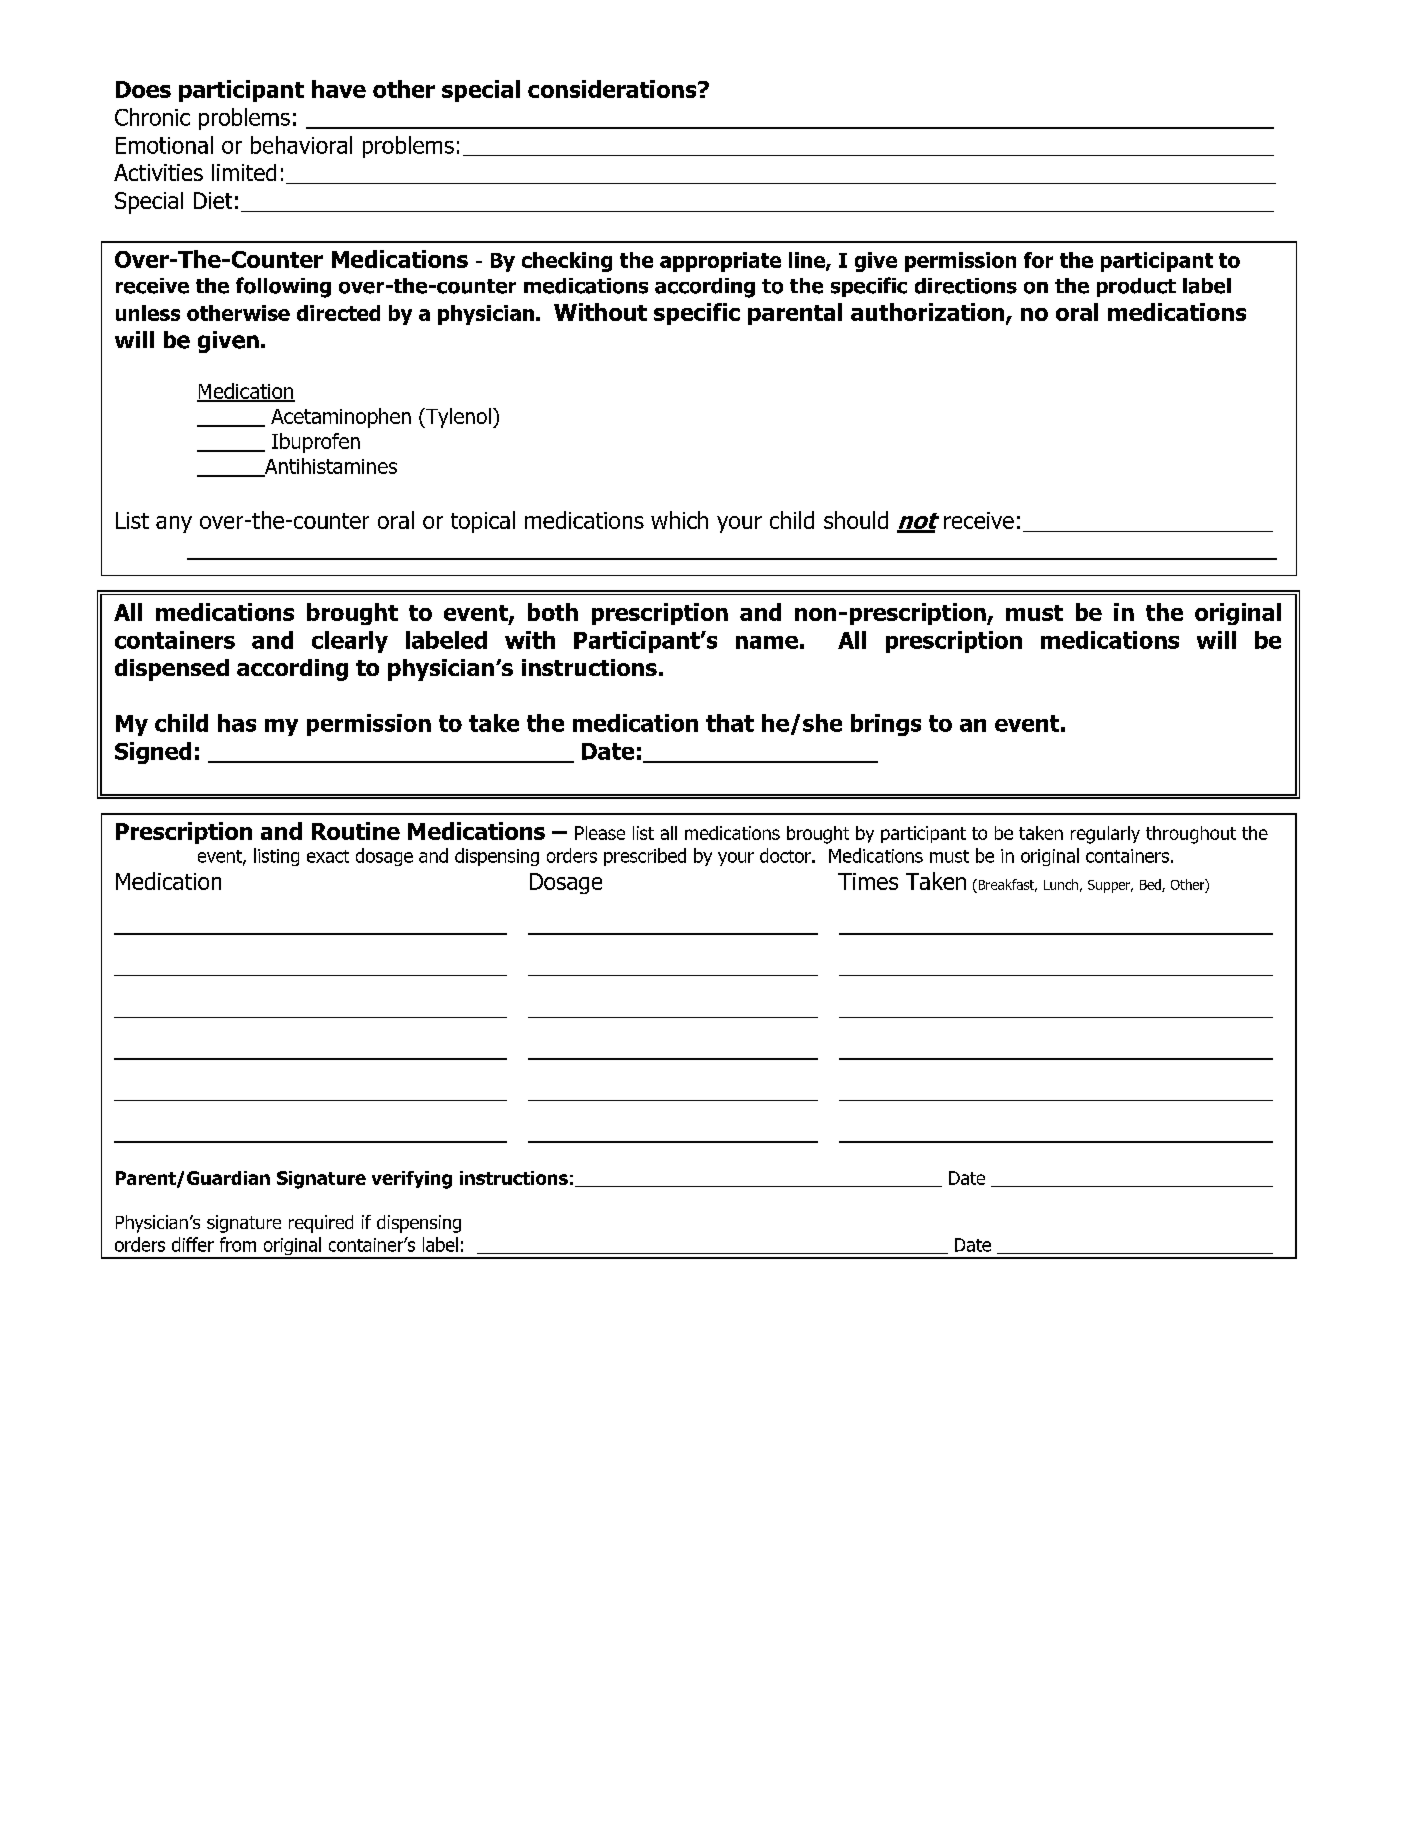 The height and width of the page is (1821, 1407). What do you see at coordinates (244, 172) in the page?
I see `limited` at bounding box center [244, 172].
